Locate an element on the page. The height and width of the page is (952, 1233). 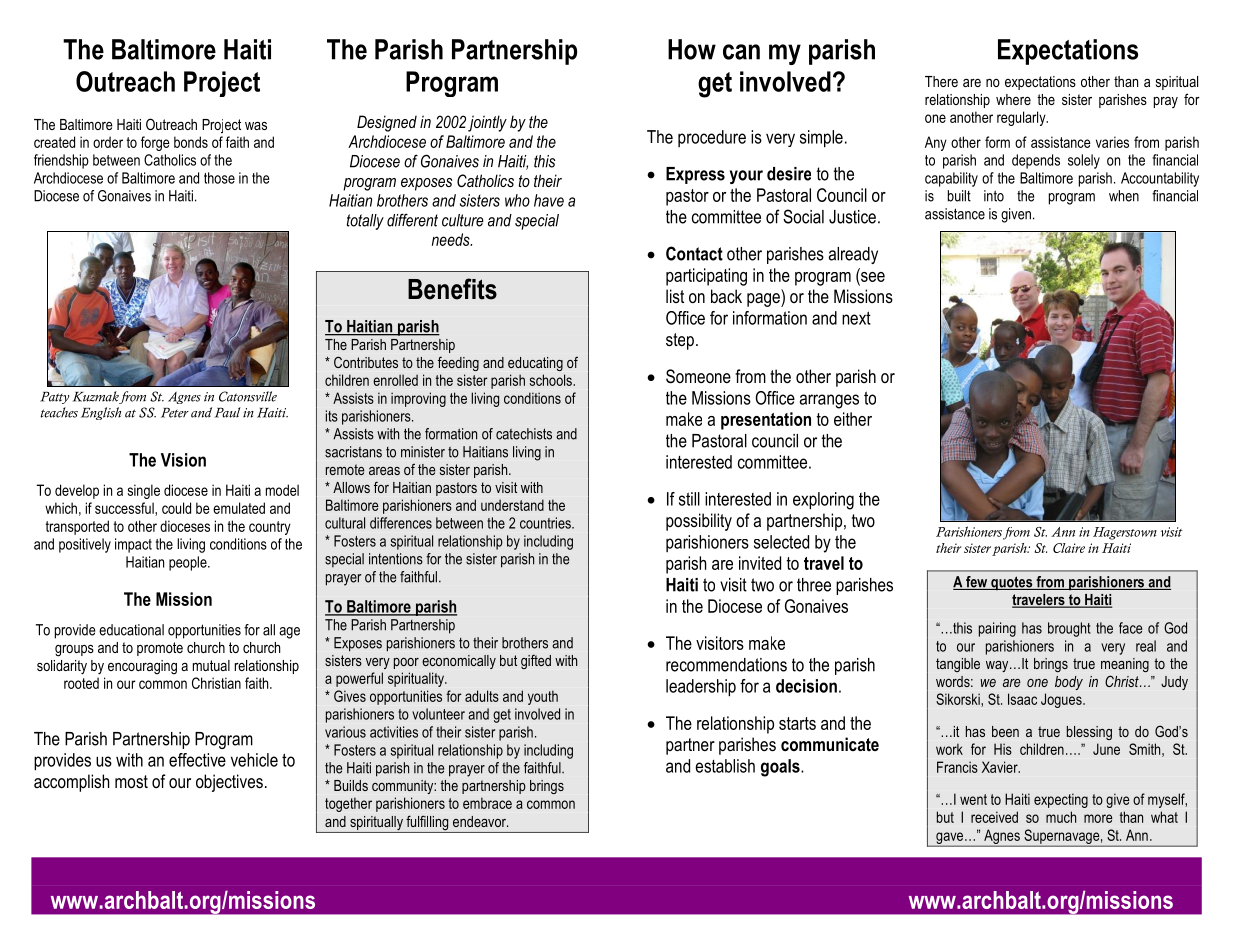
where is located at coordinates (1013, 99).
